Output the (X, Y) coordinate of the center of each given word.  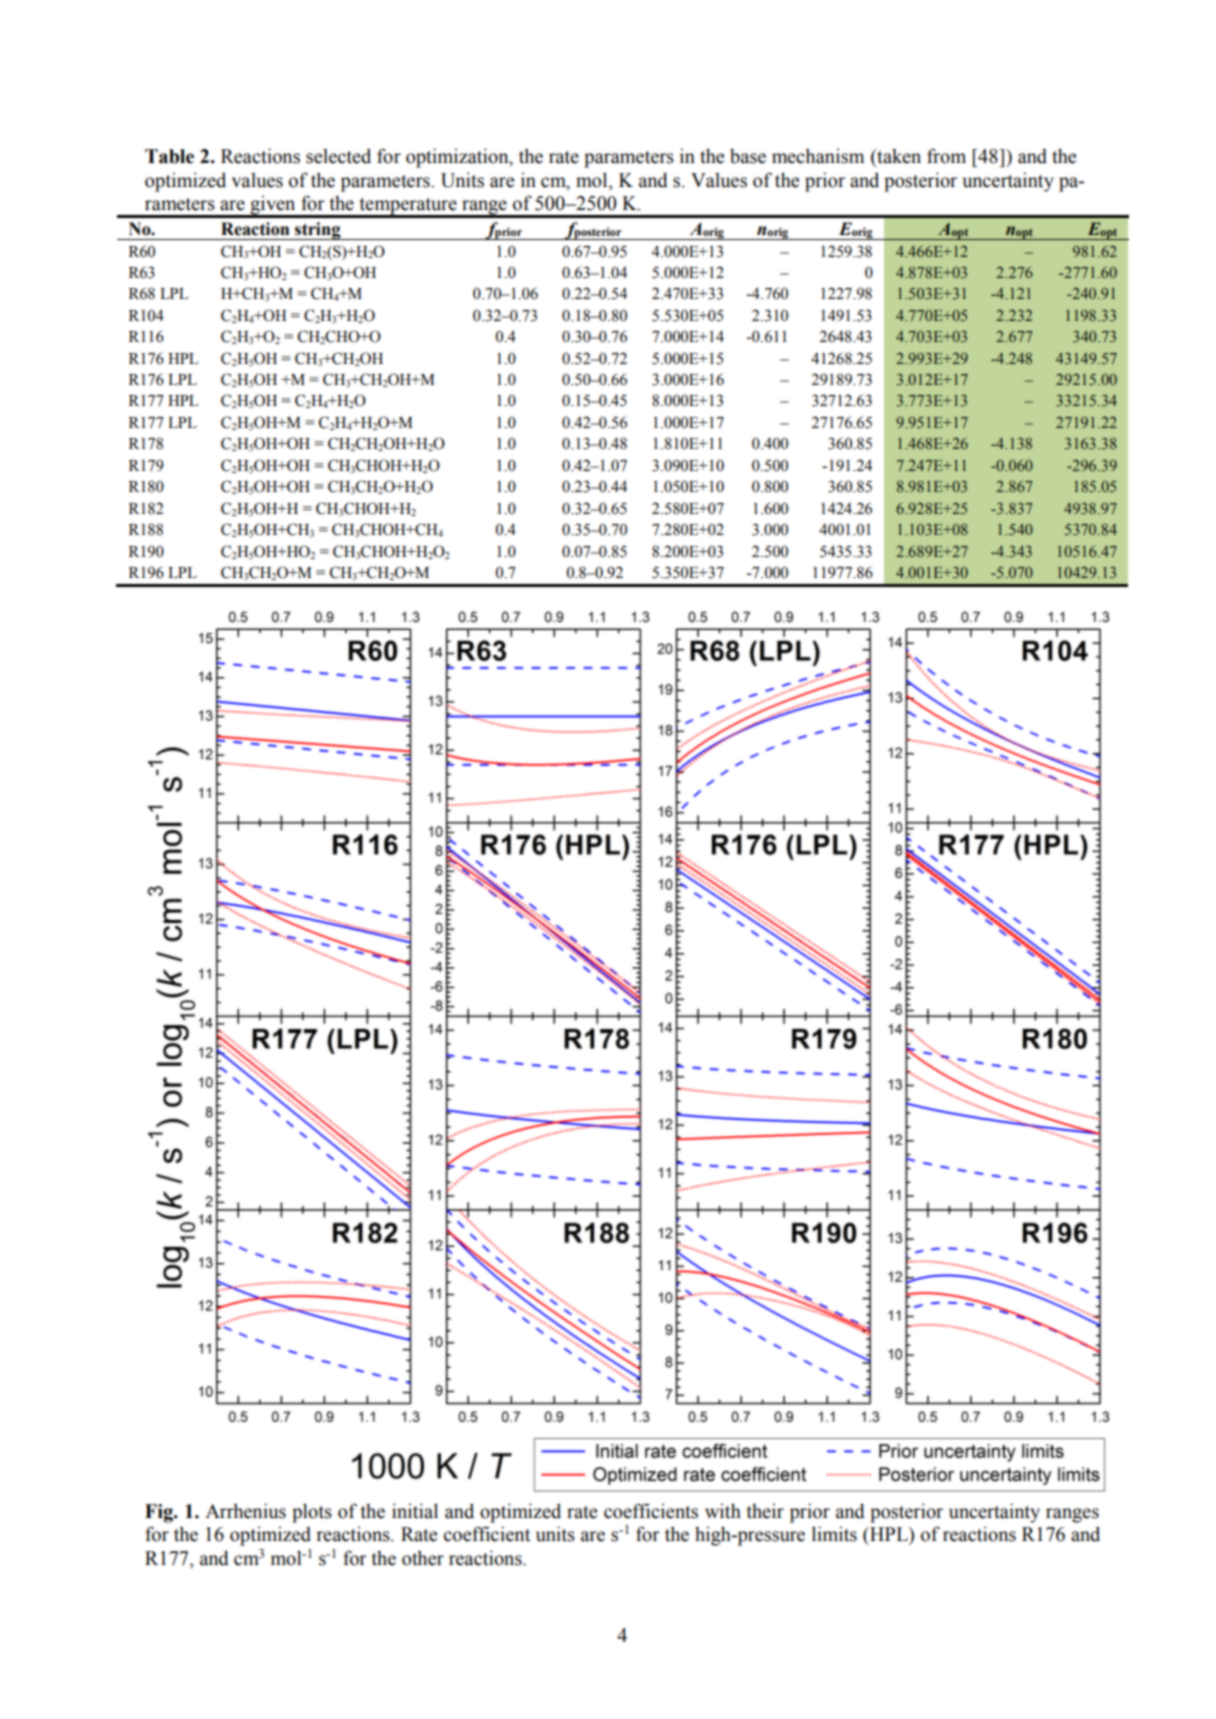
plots (312, 1513)
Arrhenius (245, 1511)
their (765, 1511)
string (318, 231)
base (748, 156)
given (273, 206)
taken (898, 156)
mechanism (818, 156)
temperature (408, 207)
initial (415, 1511)
